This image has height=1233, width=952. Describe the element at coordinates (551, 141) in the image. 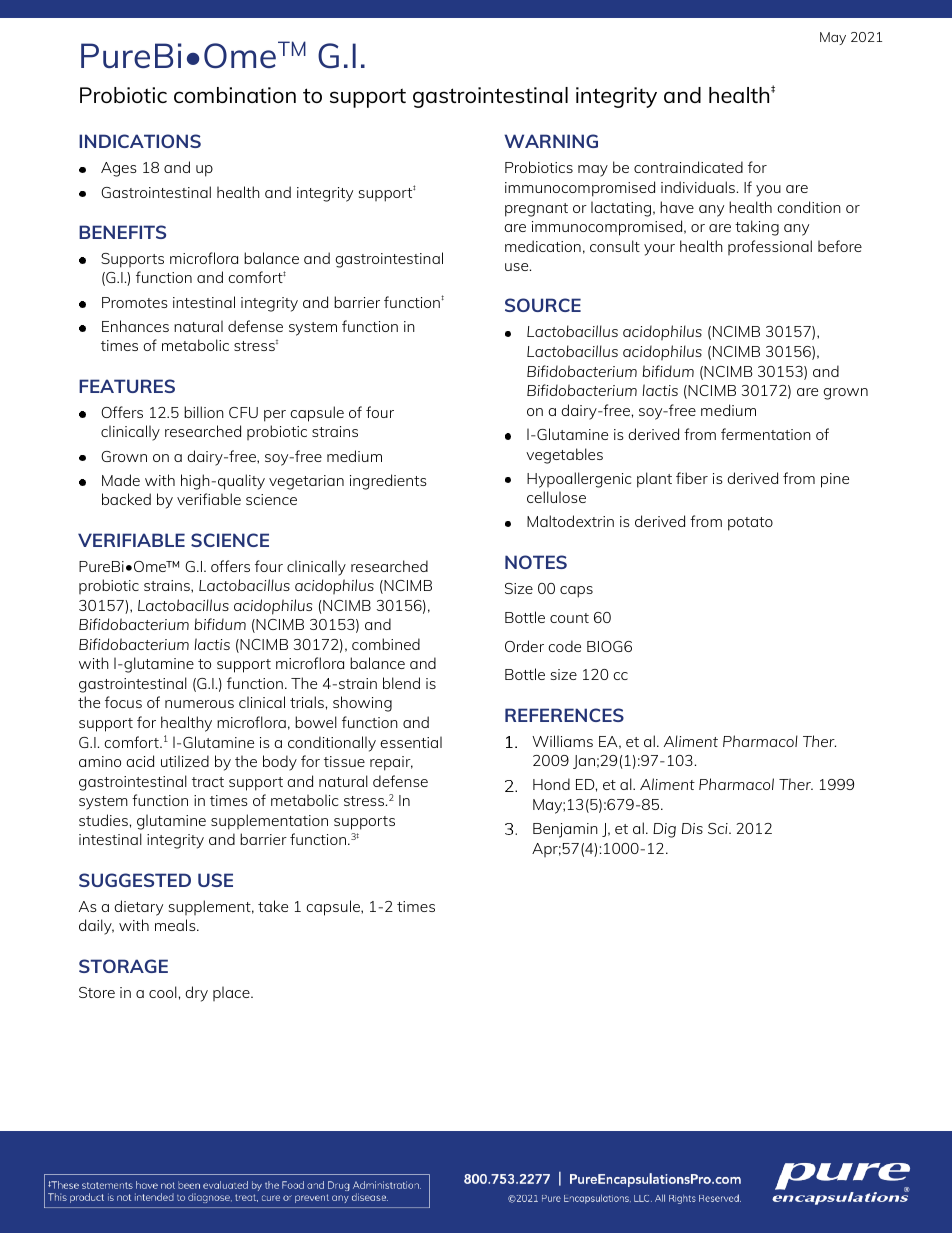

I see `WARNING` at that location.
